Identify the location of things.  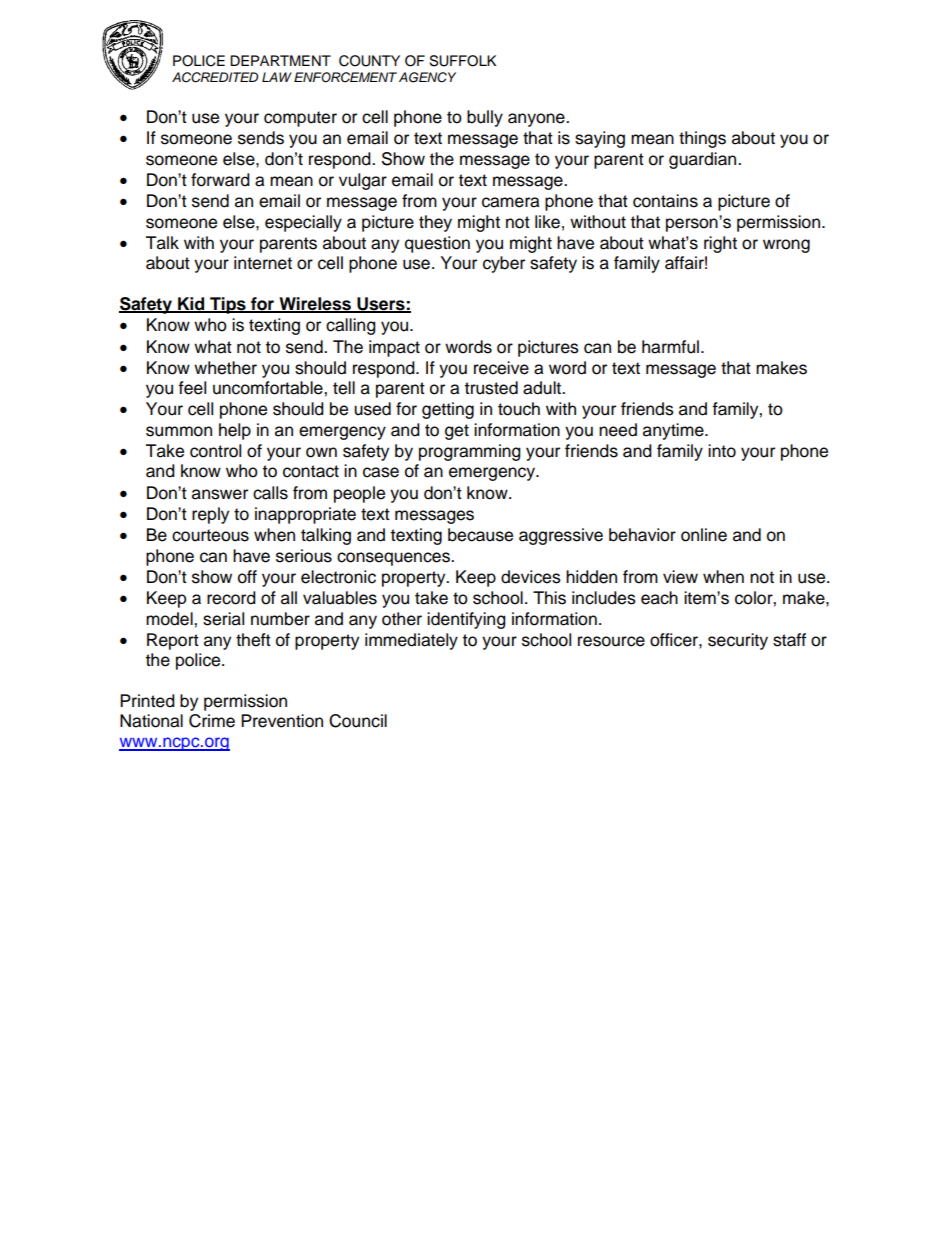
(702, 139).
